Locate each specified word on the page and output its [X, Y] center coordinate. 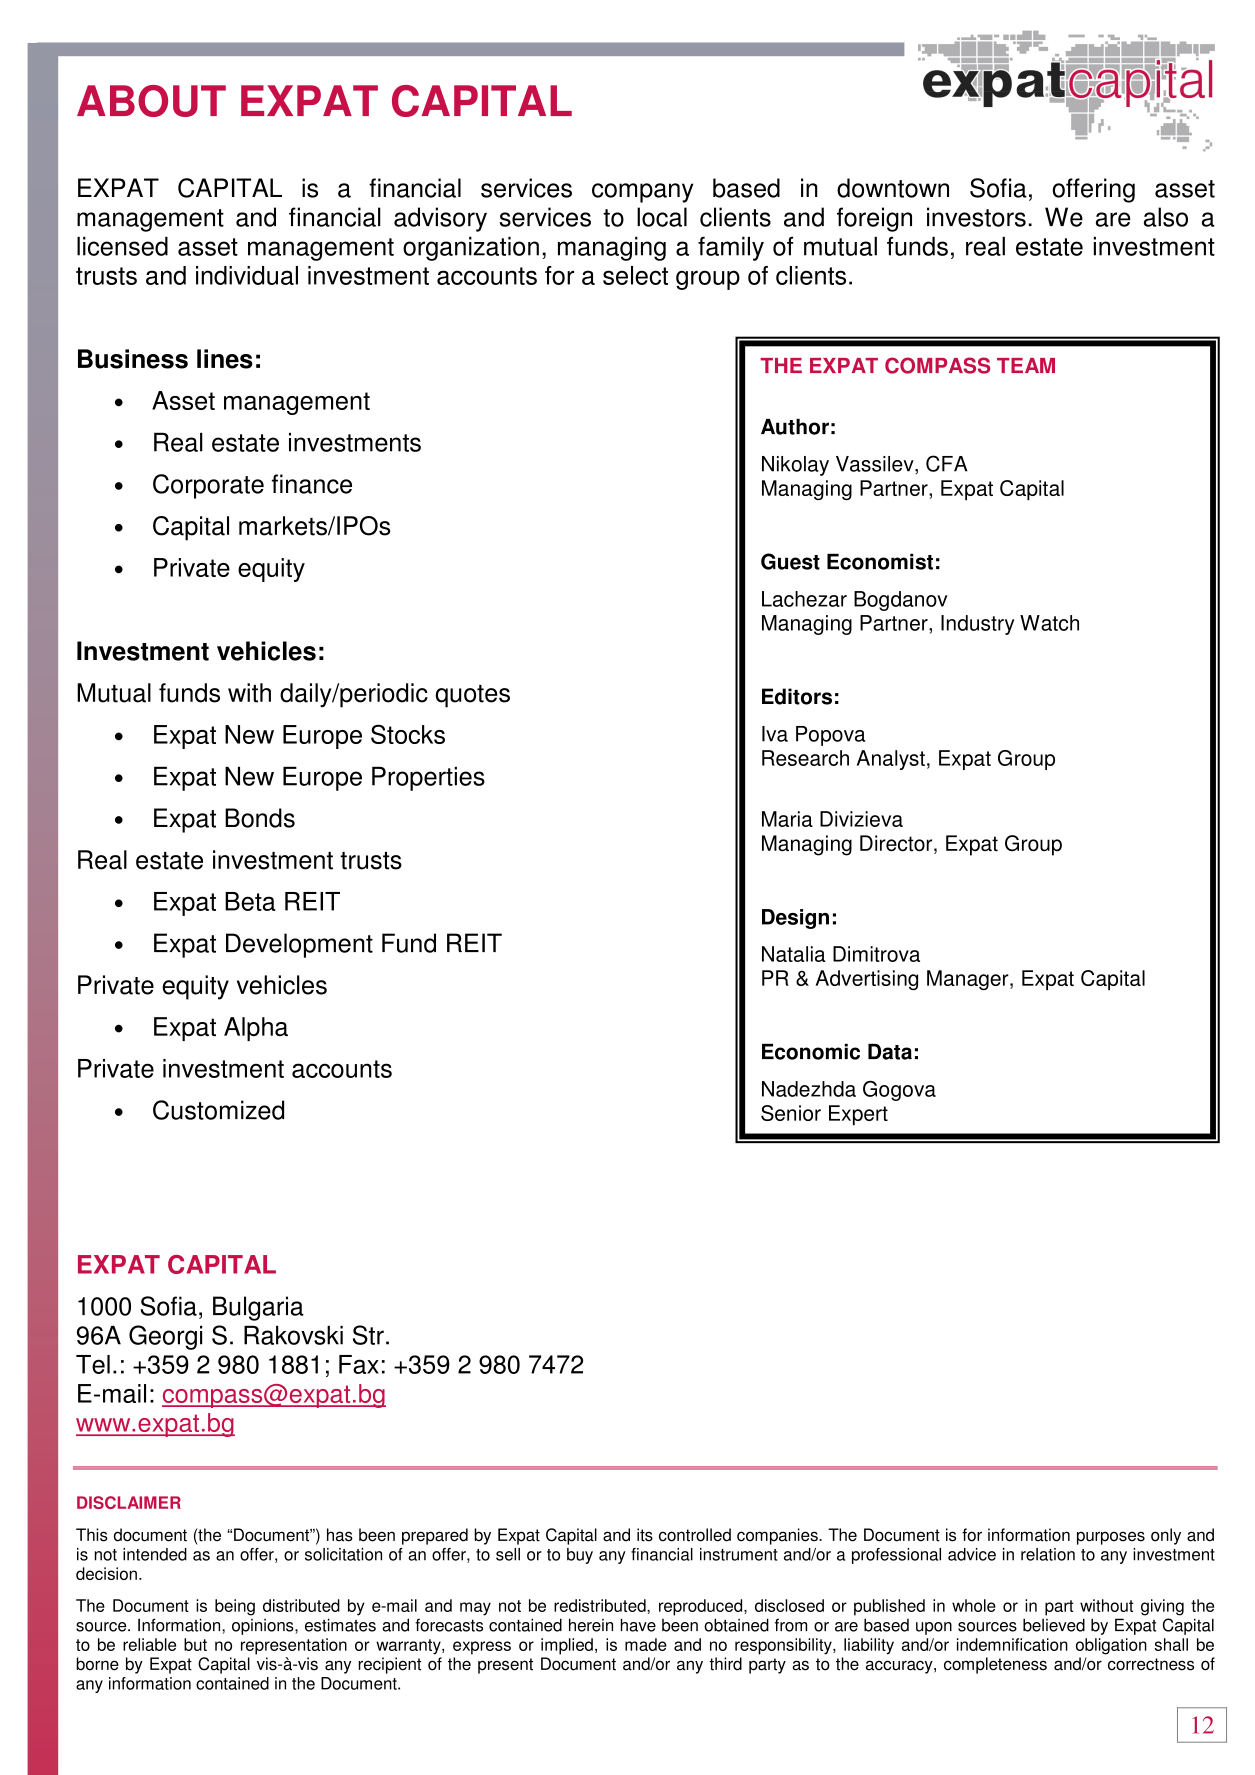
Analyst [891, 760]
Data [890, 1052]
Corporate [208, 486]
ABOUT [151, 101]
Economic [811, 1052]
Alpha [256, 1029]
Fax [359, 1364]
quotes [472, 696]
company [642, 193]
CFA [947, 463]
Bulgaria [258, 1308]
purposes [1111, 1538]
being [235, 1607]
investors [976, 217]
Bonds [260, 818]
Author [795, 427]
